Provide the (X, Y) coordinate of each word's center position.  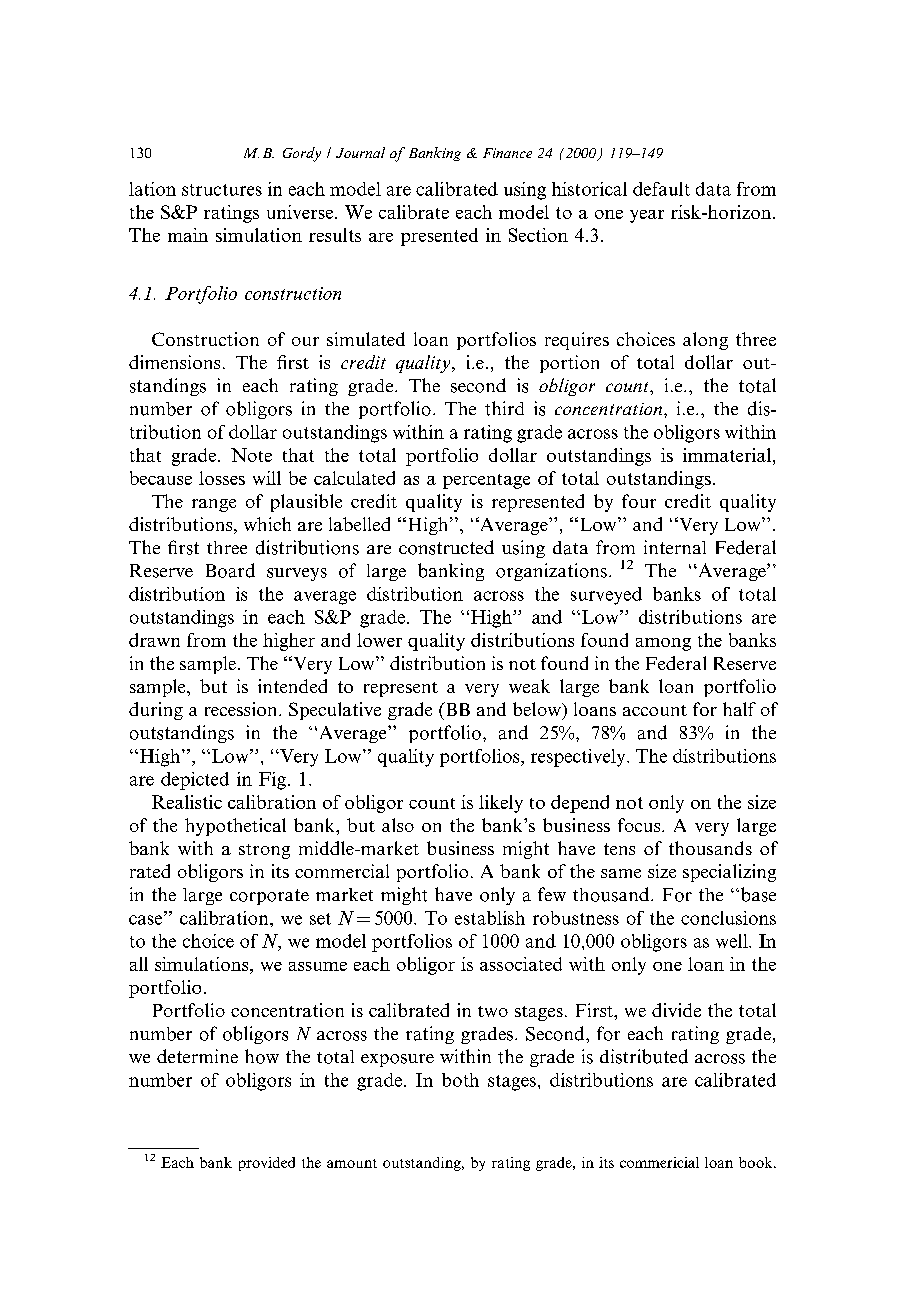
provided (267, 1164)
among (663, 644)
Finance (507, 153)
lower (379, 640)
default (661, 189)
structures (222, 190)
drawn (154, 640)
